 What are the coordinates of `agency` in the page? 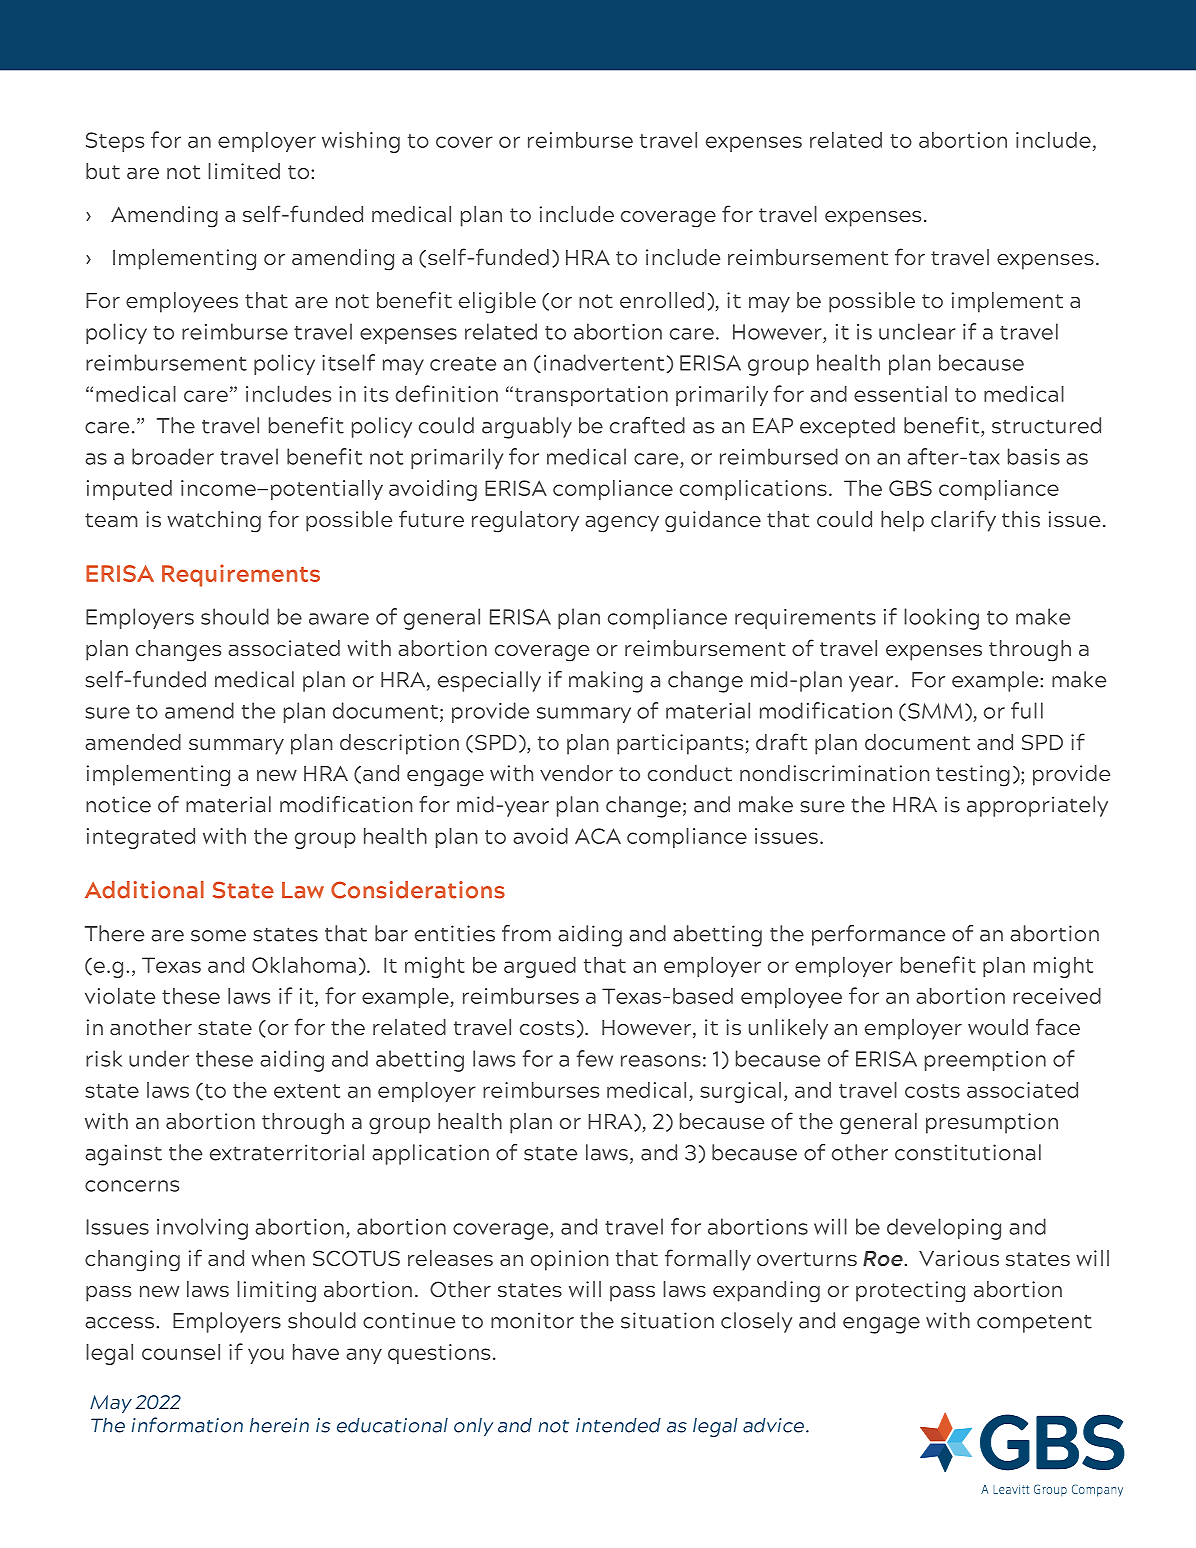 It's located at (622, 524).
